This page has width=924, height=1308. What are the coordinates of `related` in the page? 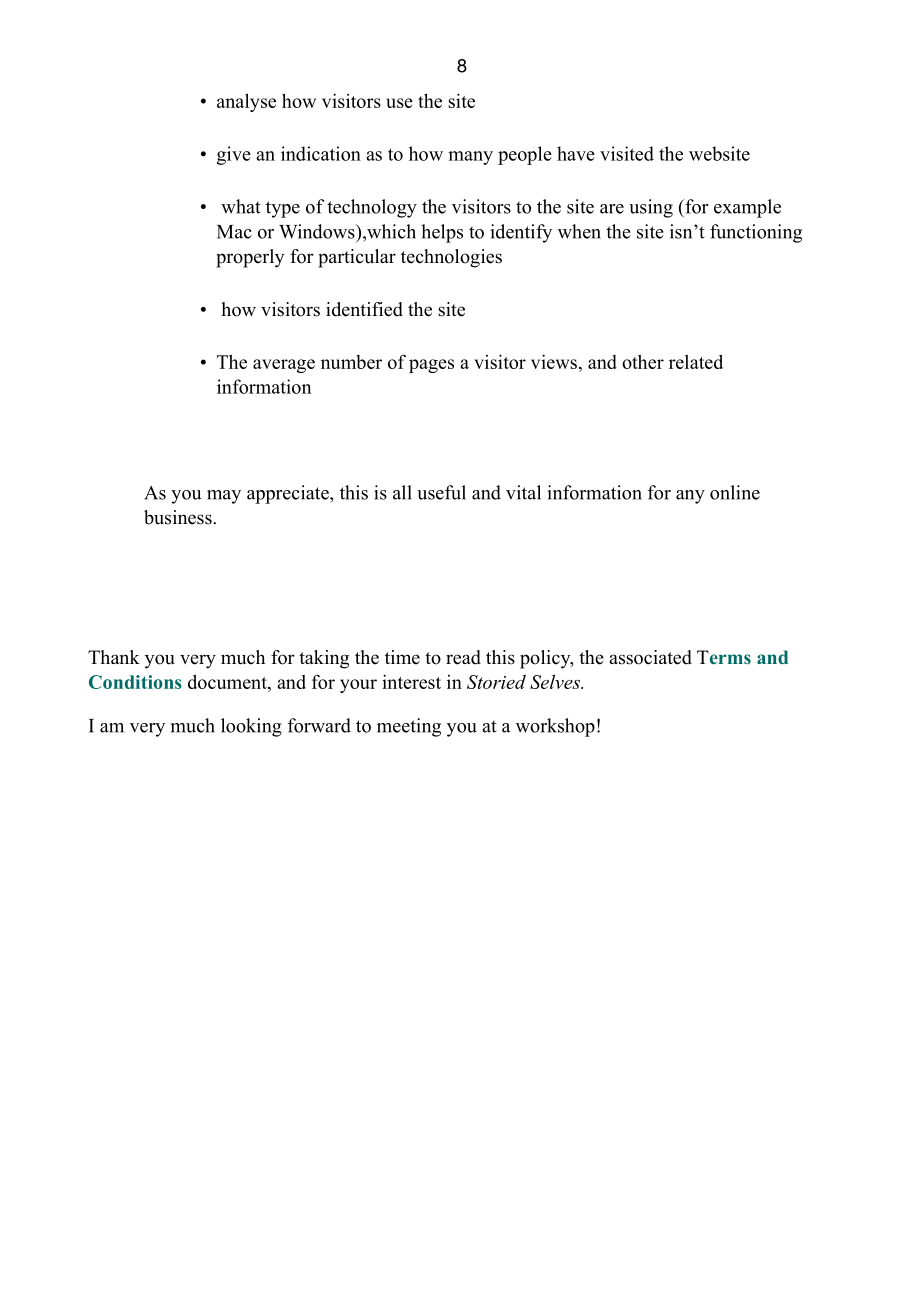 It's located at (696, 361).
